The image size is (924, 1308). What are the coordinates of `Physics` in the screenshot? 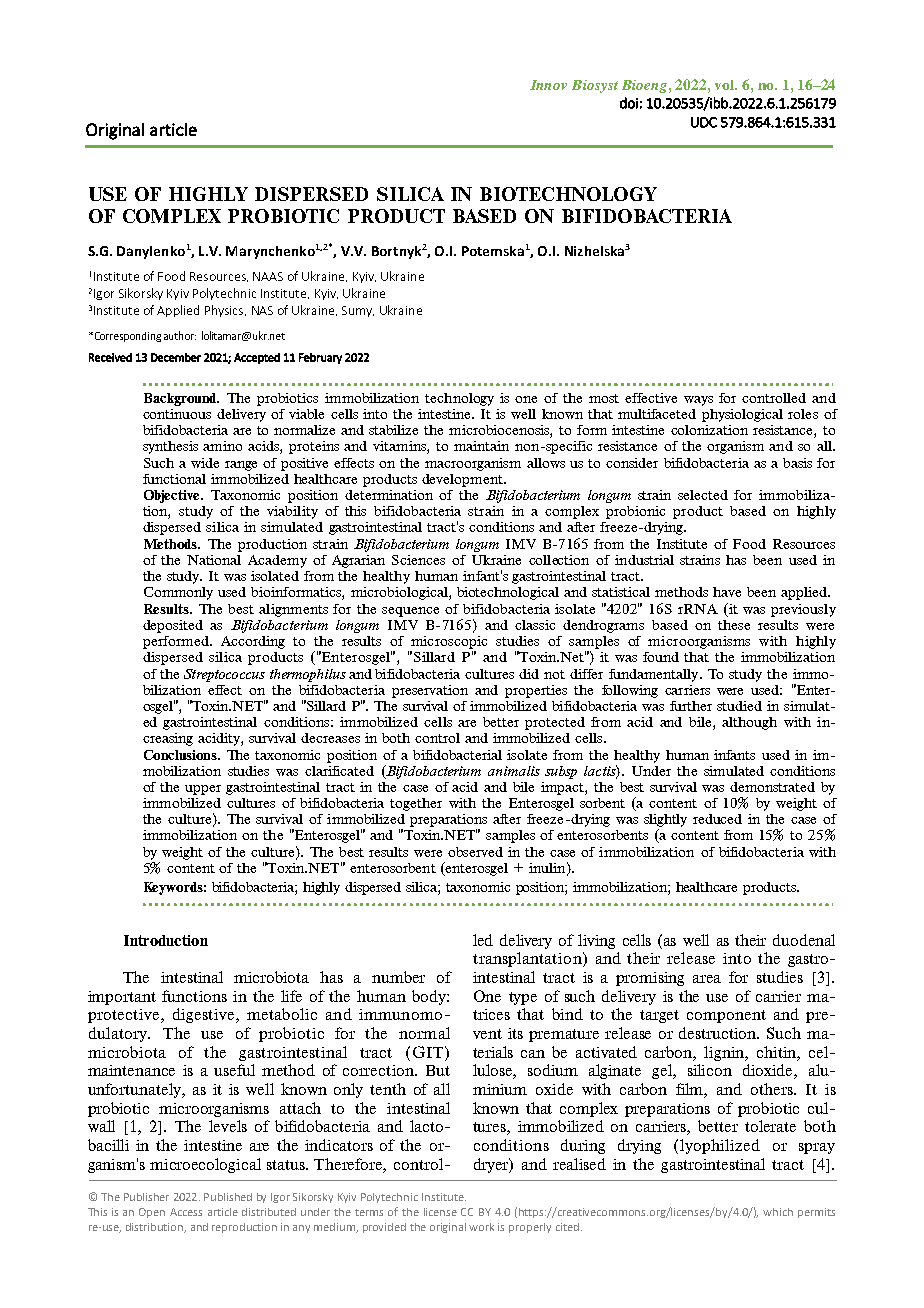 It's located at (225, 311).
